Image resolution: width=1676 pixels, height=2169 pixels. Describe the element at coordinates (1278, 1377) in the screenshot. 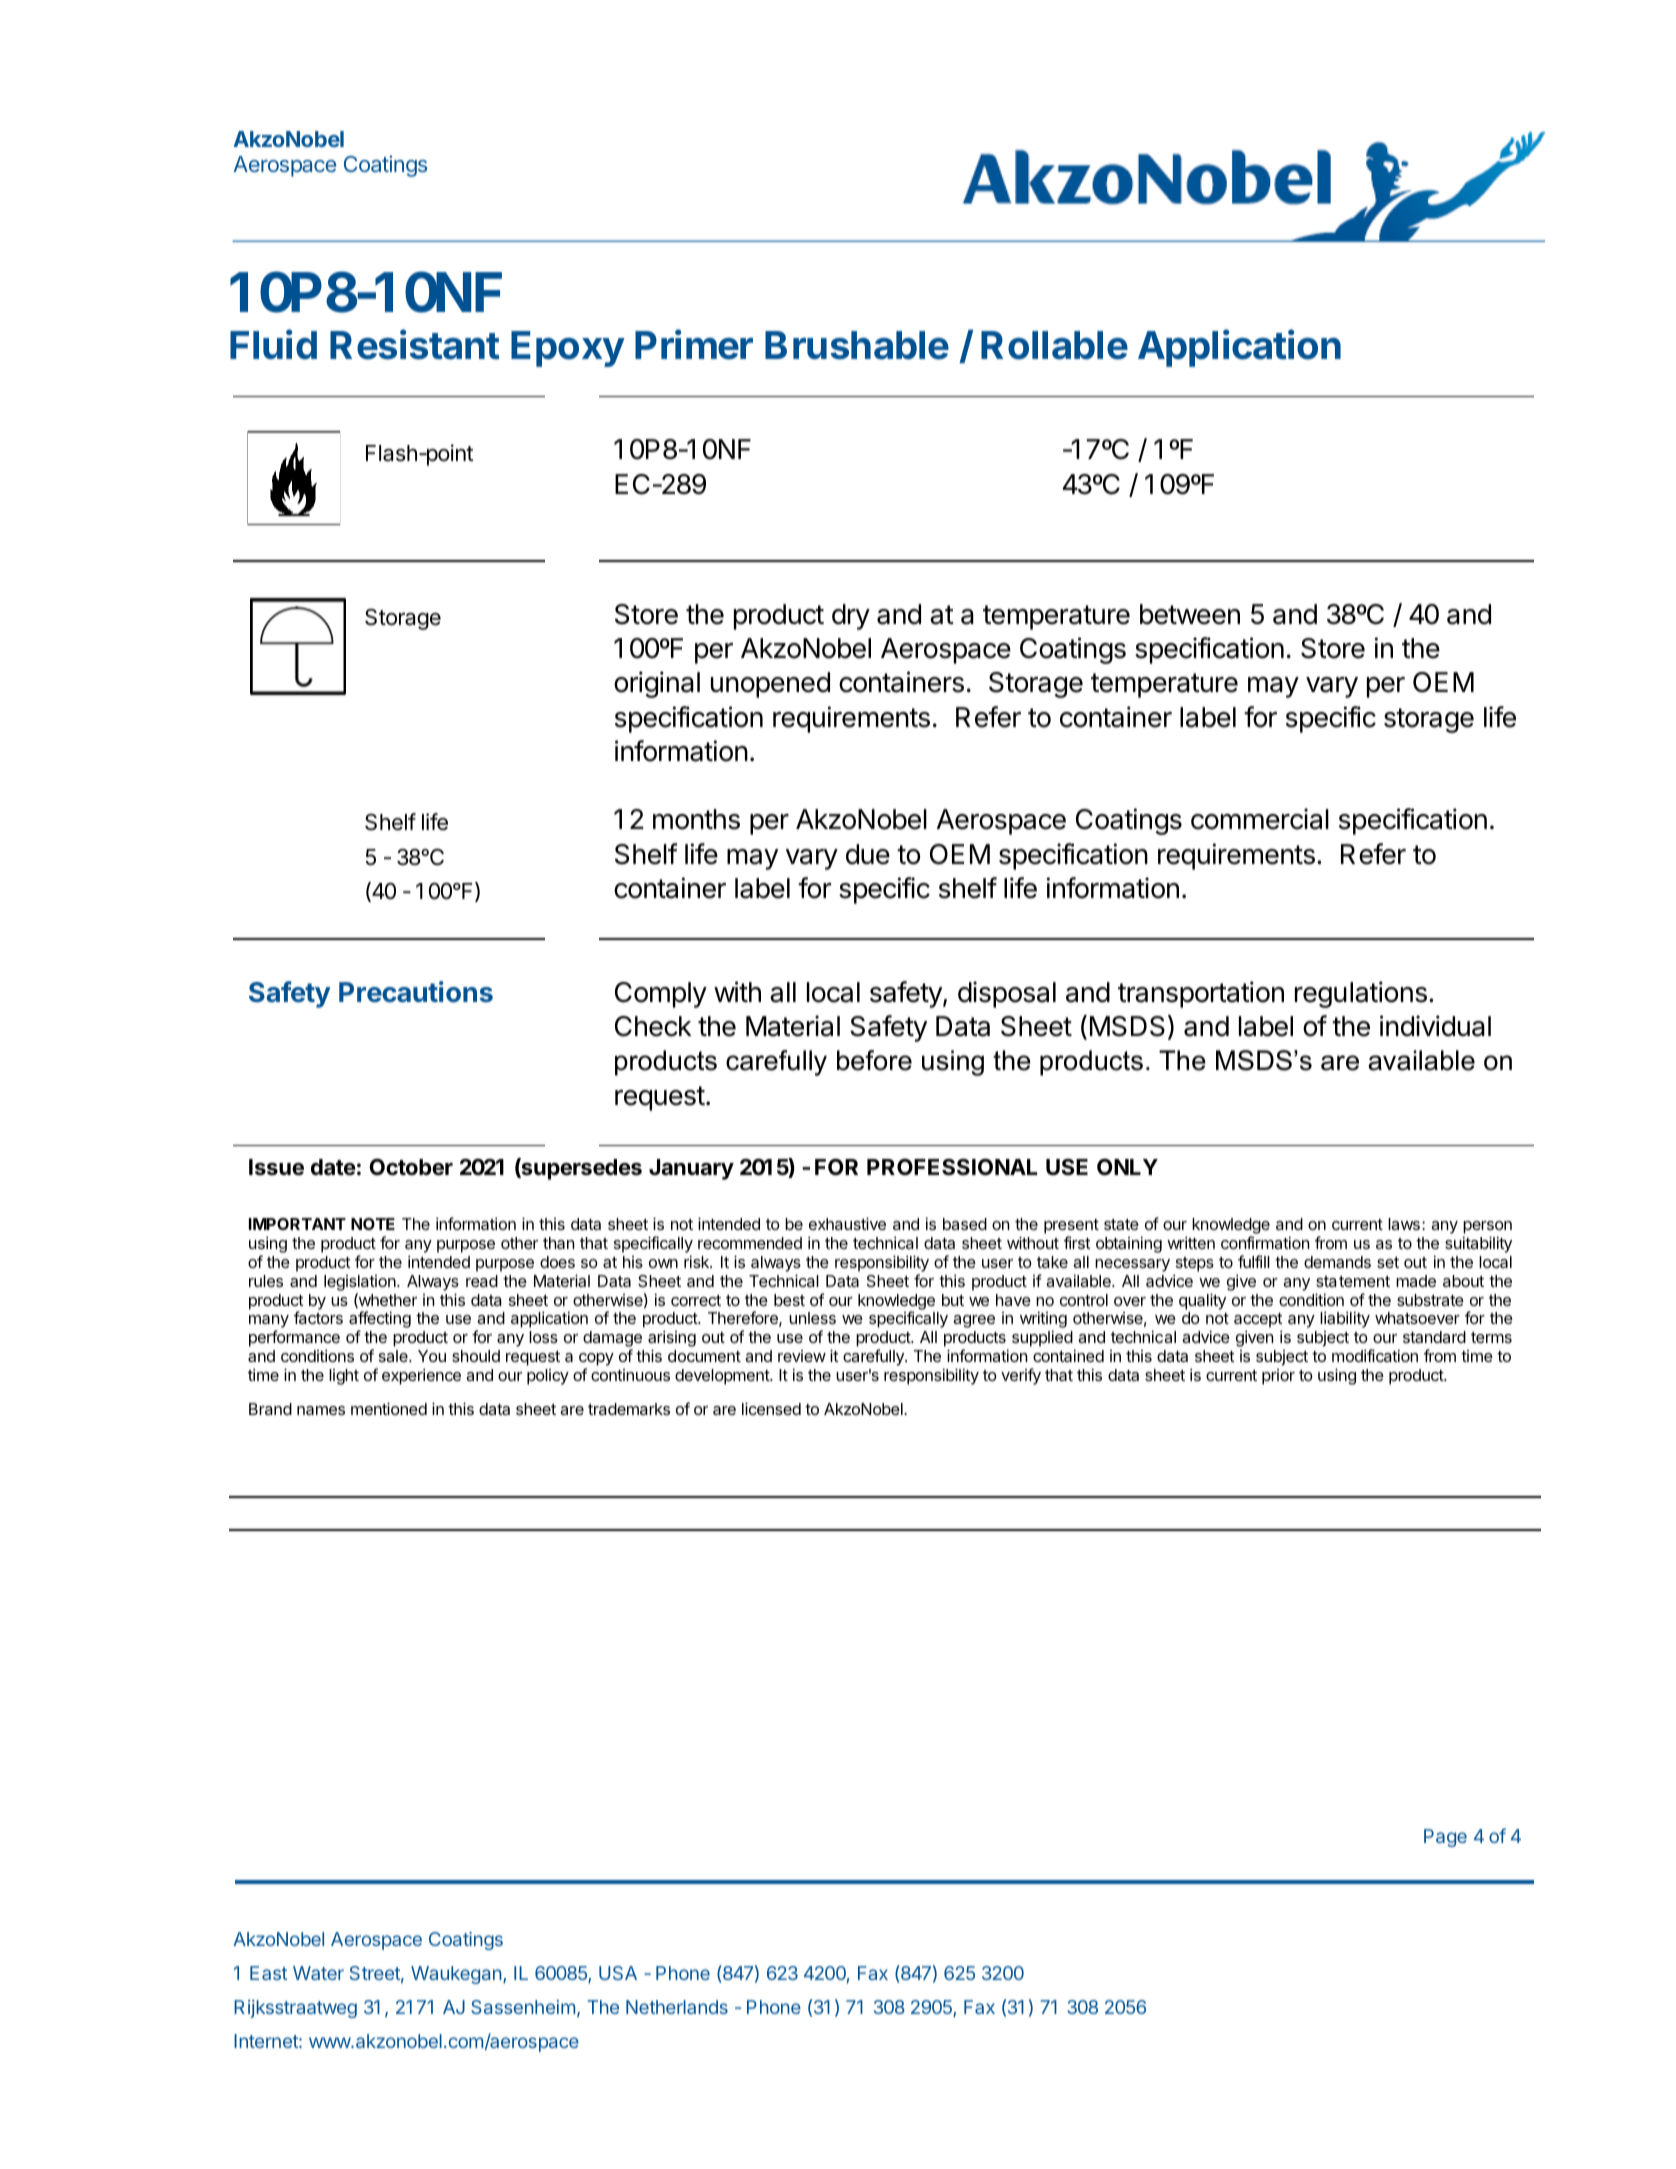

I see `prior` at that location.
